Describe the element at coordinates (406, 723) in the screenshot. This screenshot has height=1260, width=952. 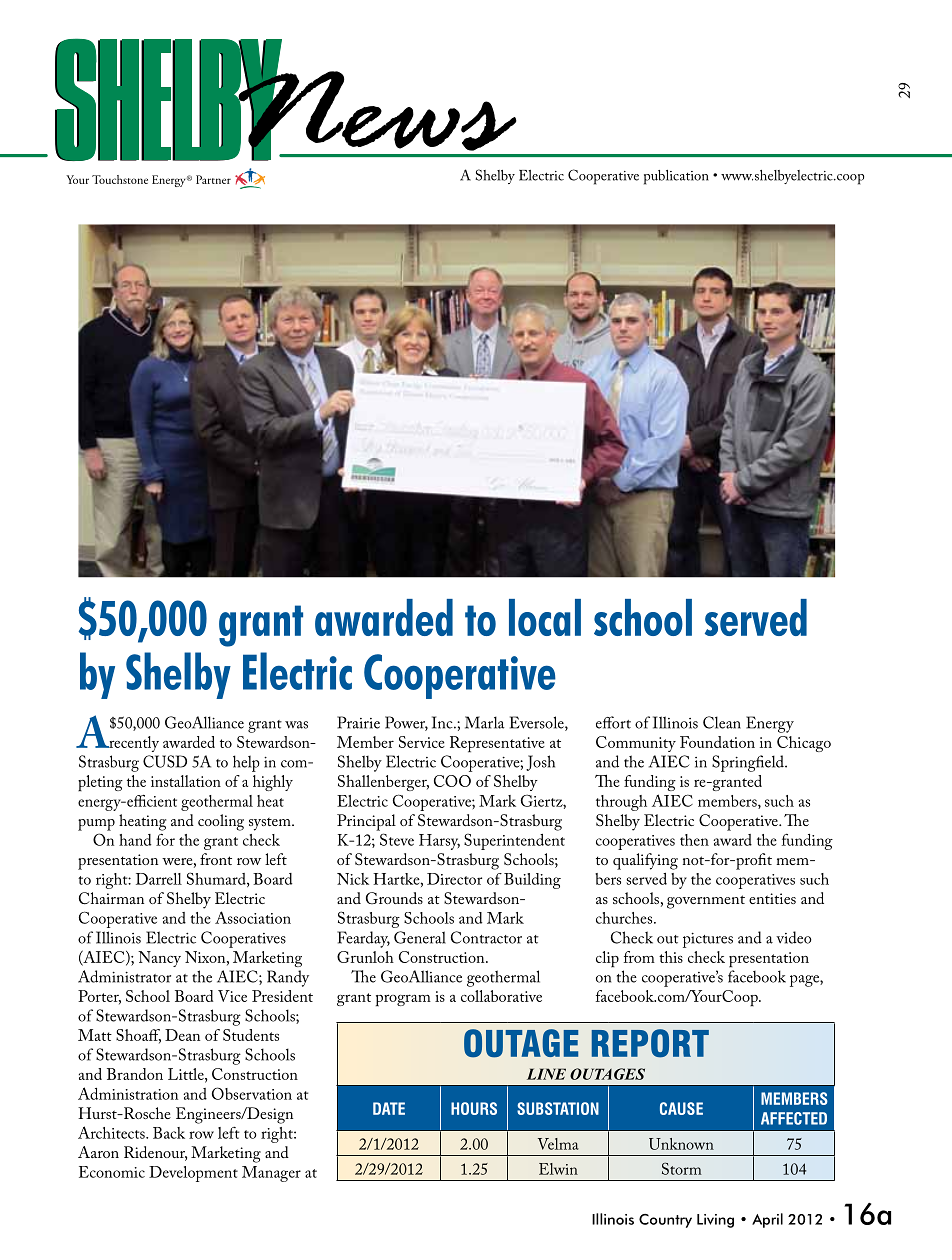
I see `Power` at that location.
